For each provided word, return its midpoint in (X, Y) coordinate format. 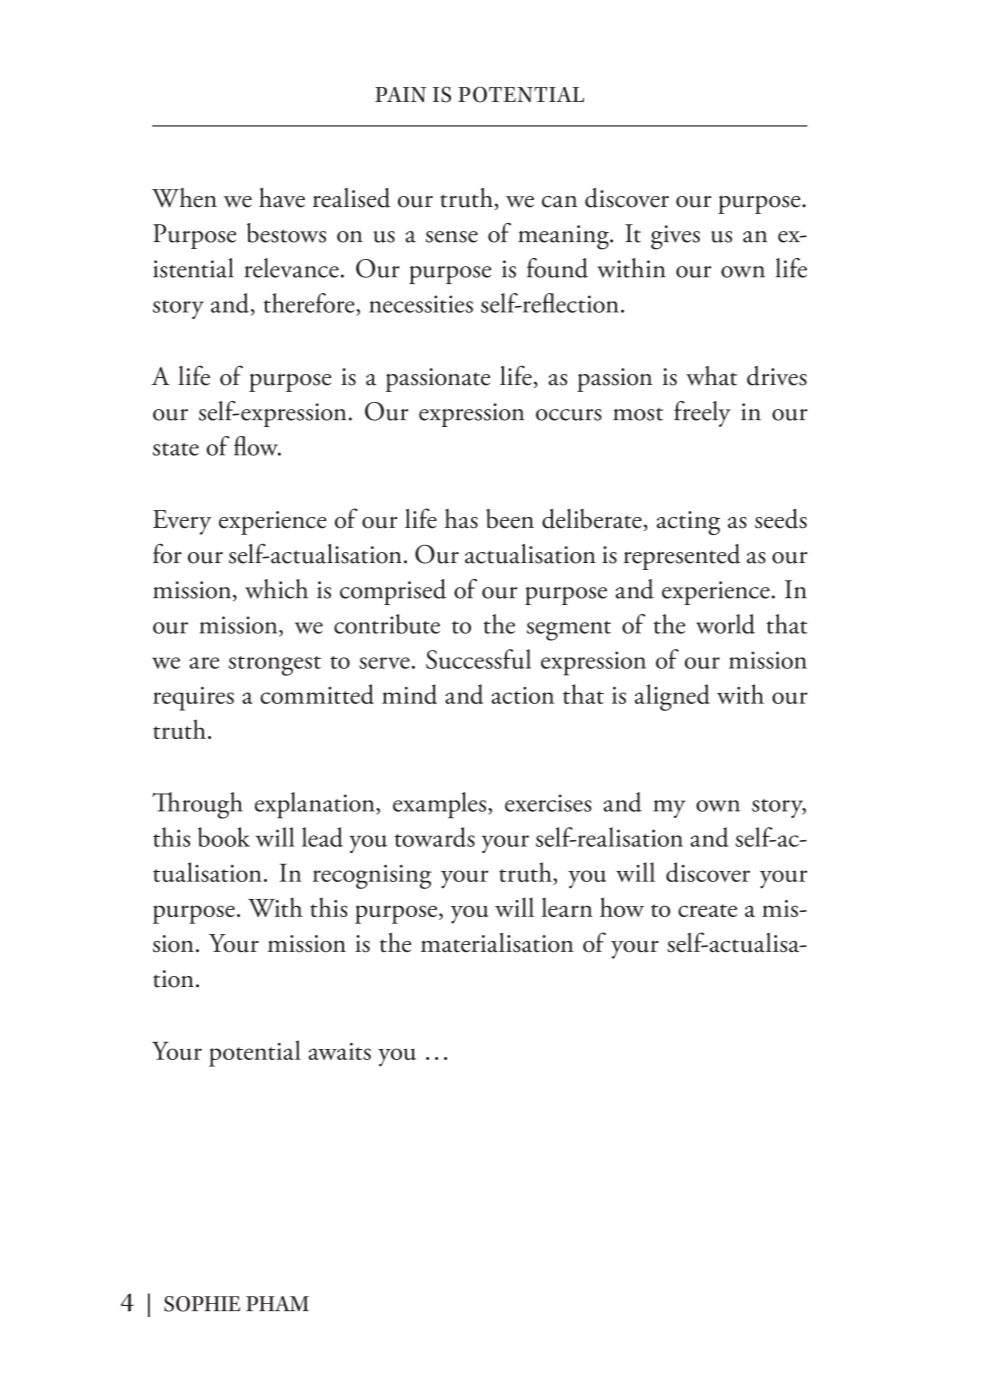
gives (675, 237)
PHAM (277, 1303)
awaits (339, 1051)
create (707, 910)
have (282, 198)
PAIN (400, 94)
